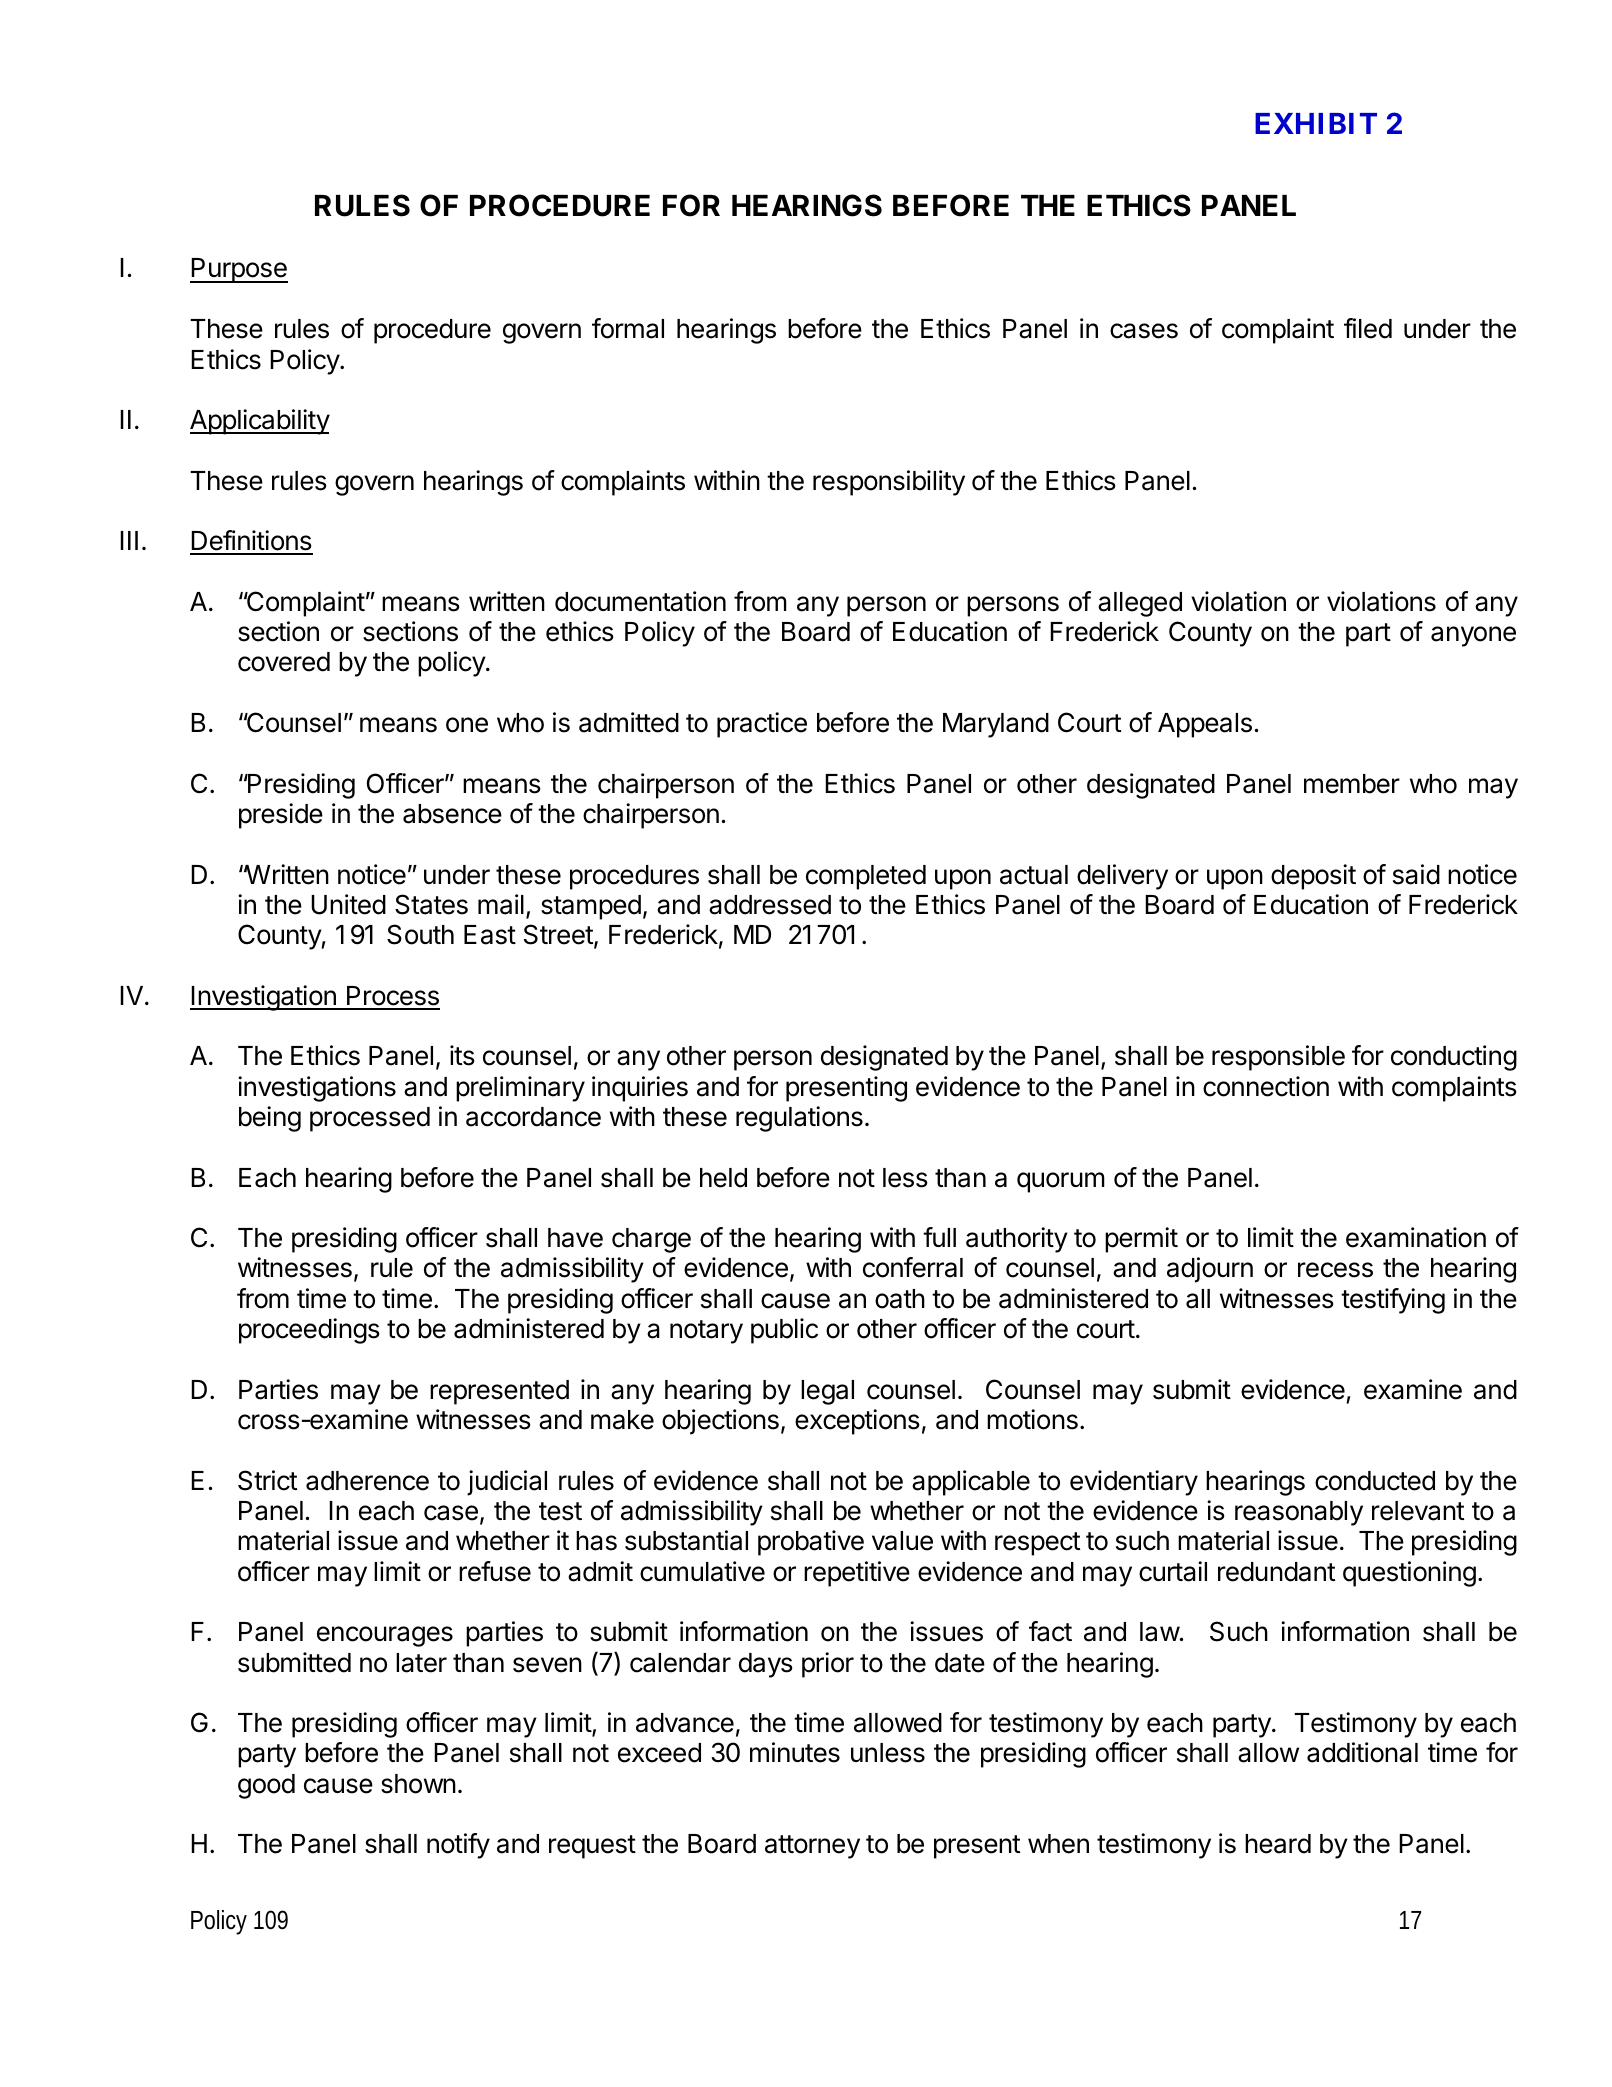 This screenshot has width=1612, height=2087. I want to click on regulations, so click(799, 1119).
